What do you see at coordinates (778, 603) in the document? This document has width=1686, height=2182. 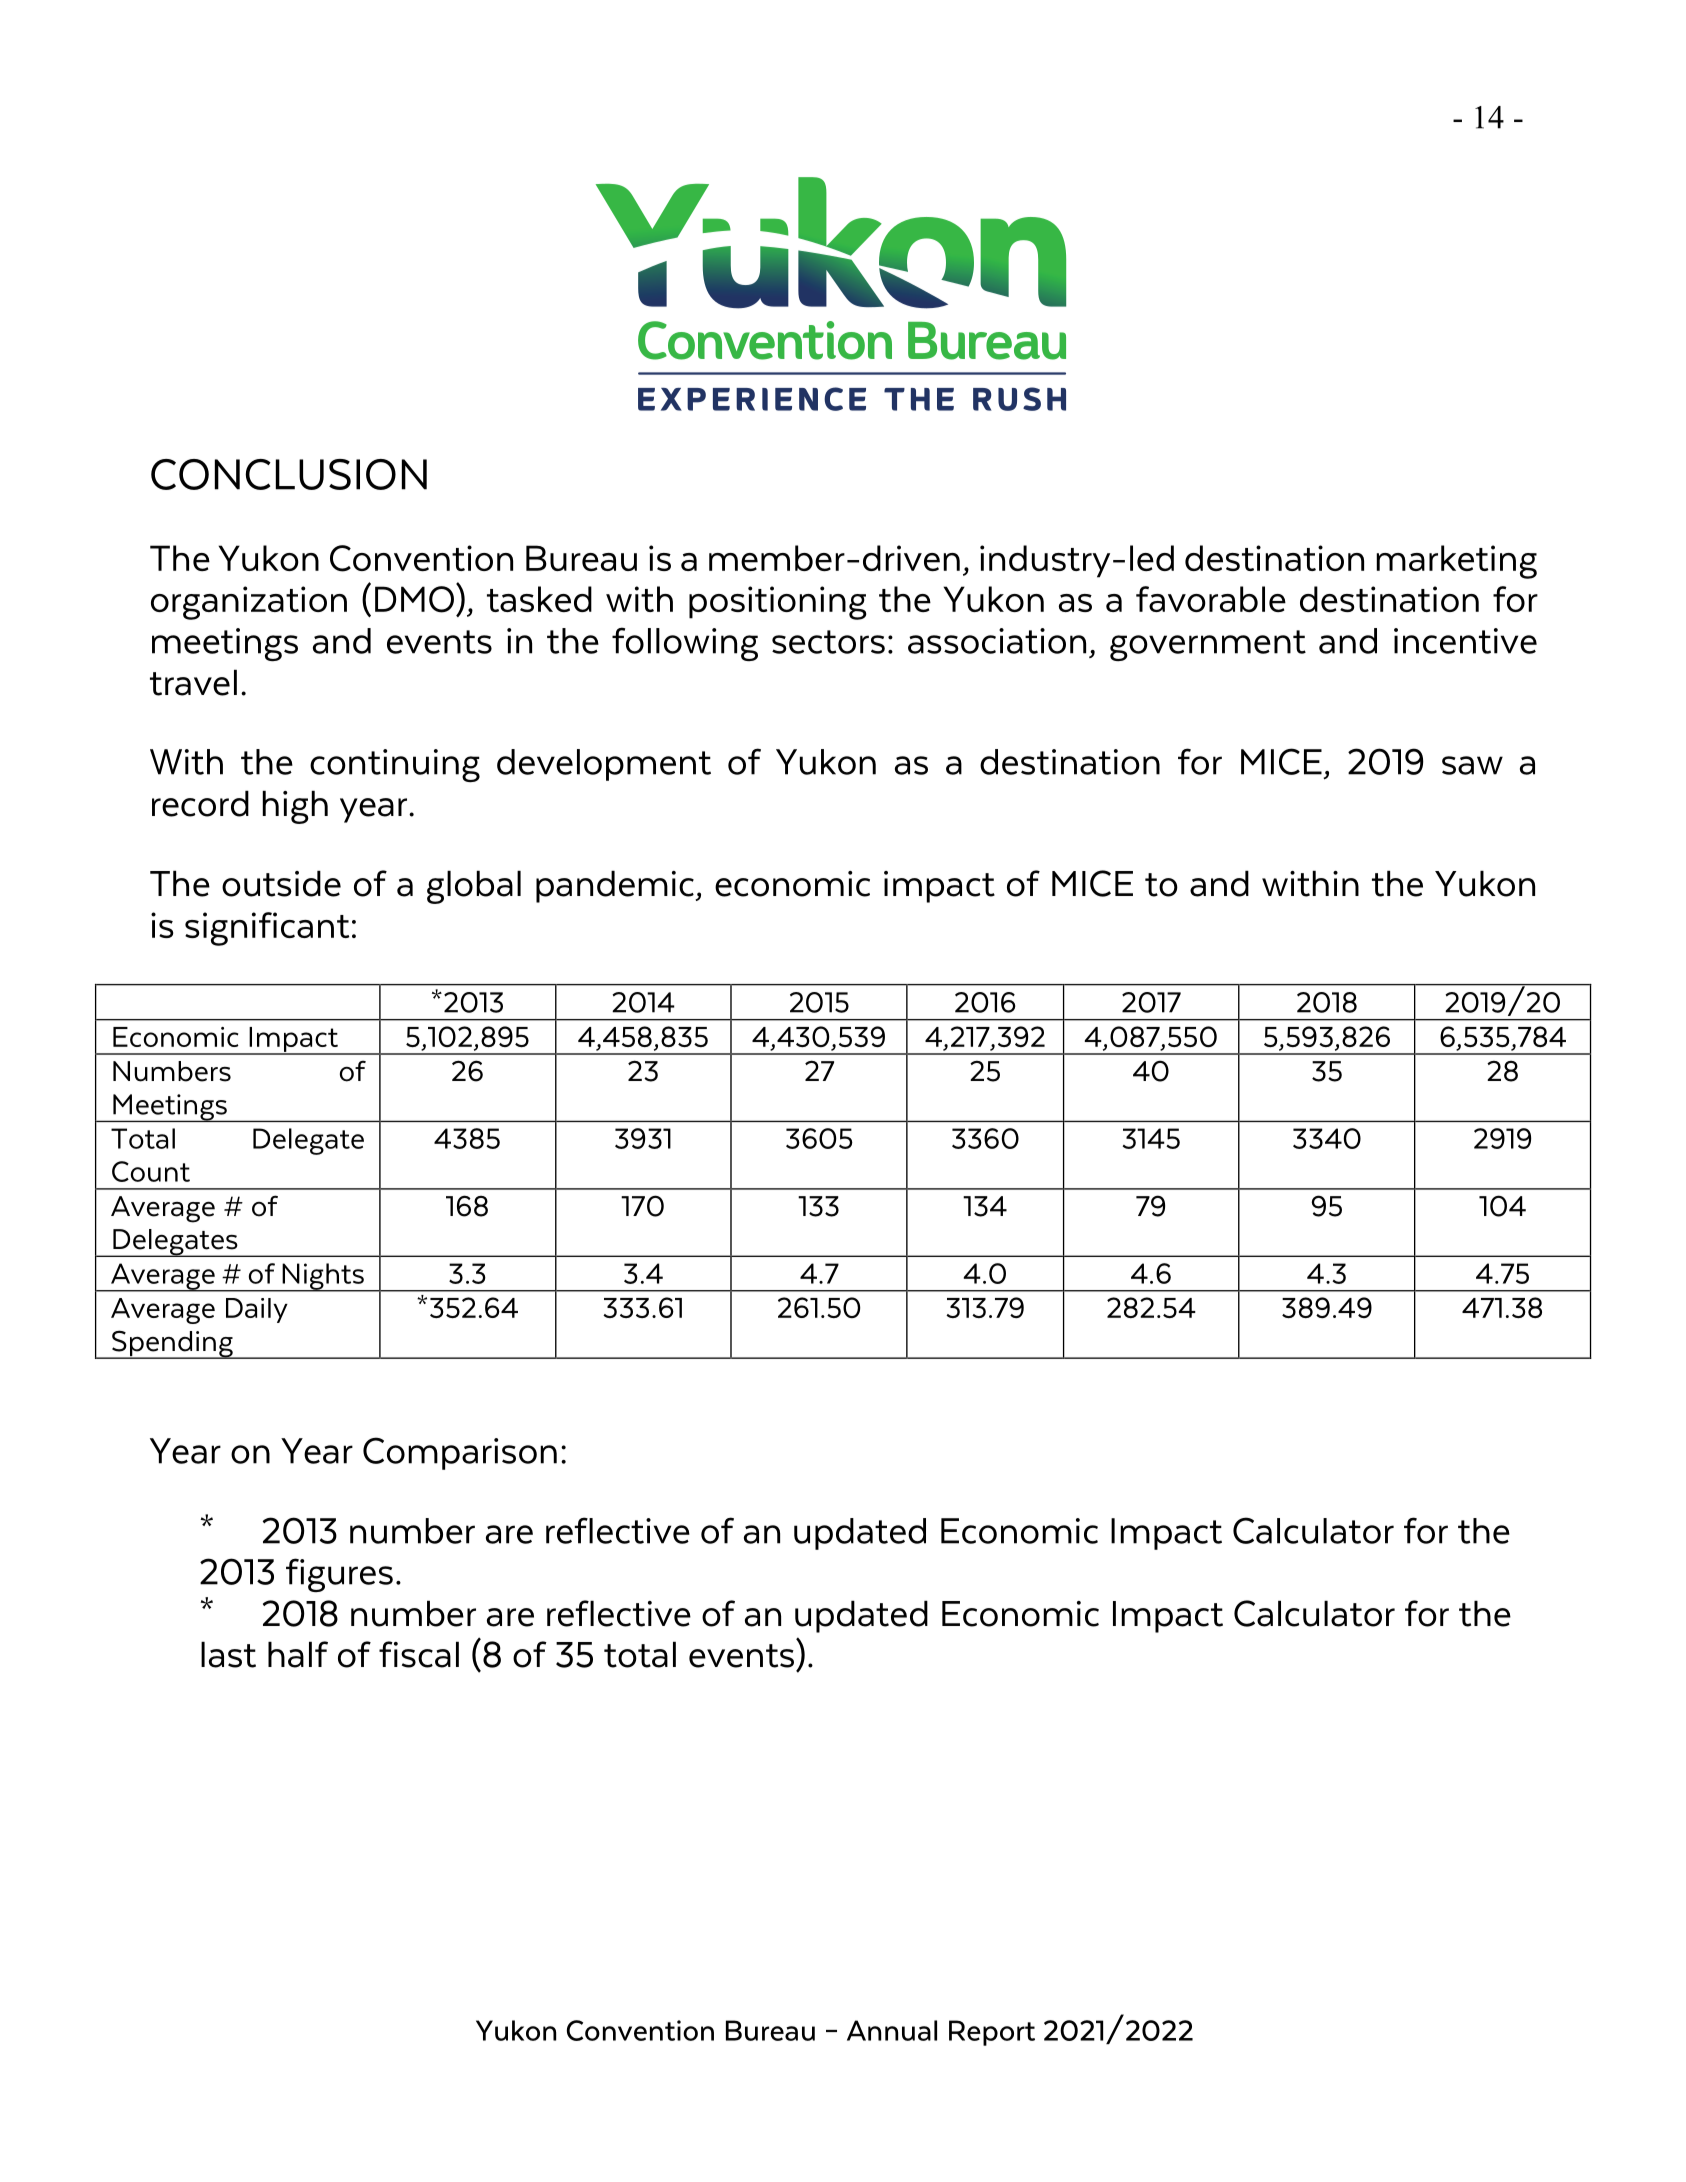 I see `positioning` at bounding box center [778, 603].
